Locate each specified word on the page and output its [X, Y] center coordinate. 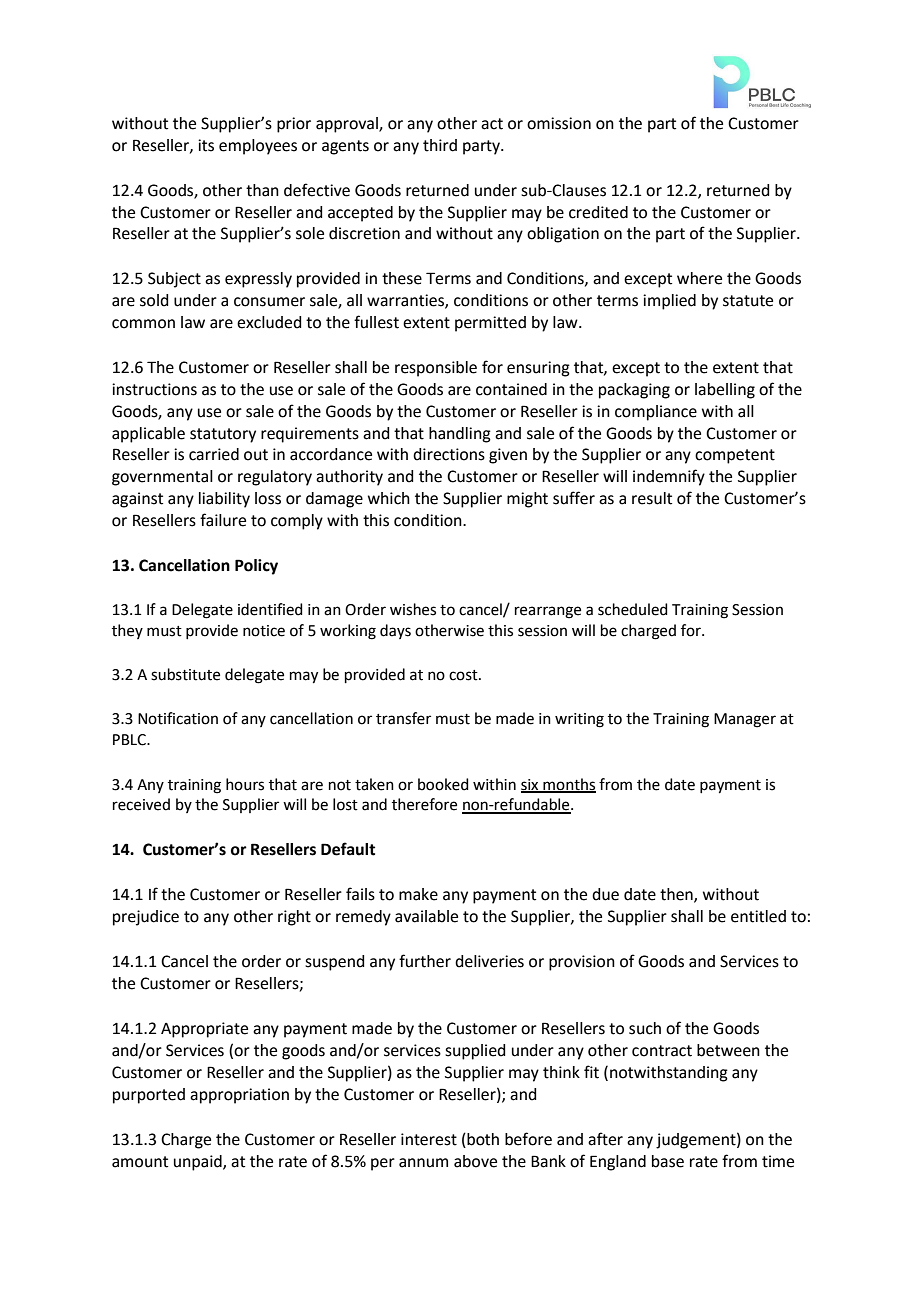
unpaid [199, 1163]
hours [245, 784]
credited [598, 212]
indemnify [669, 477]
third [440, 145]
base [668, 1161]
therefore [424, 804]
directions [449, 454]
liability [224, 500]
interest [429, 1139]
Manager [745, 720]
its [206, 145]
